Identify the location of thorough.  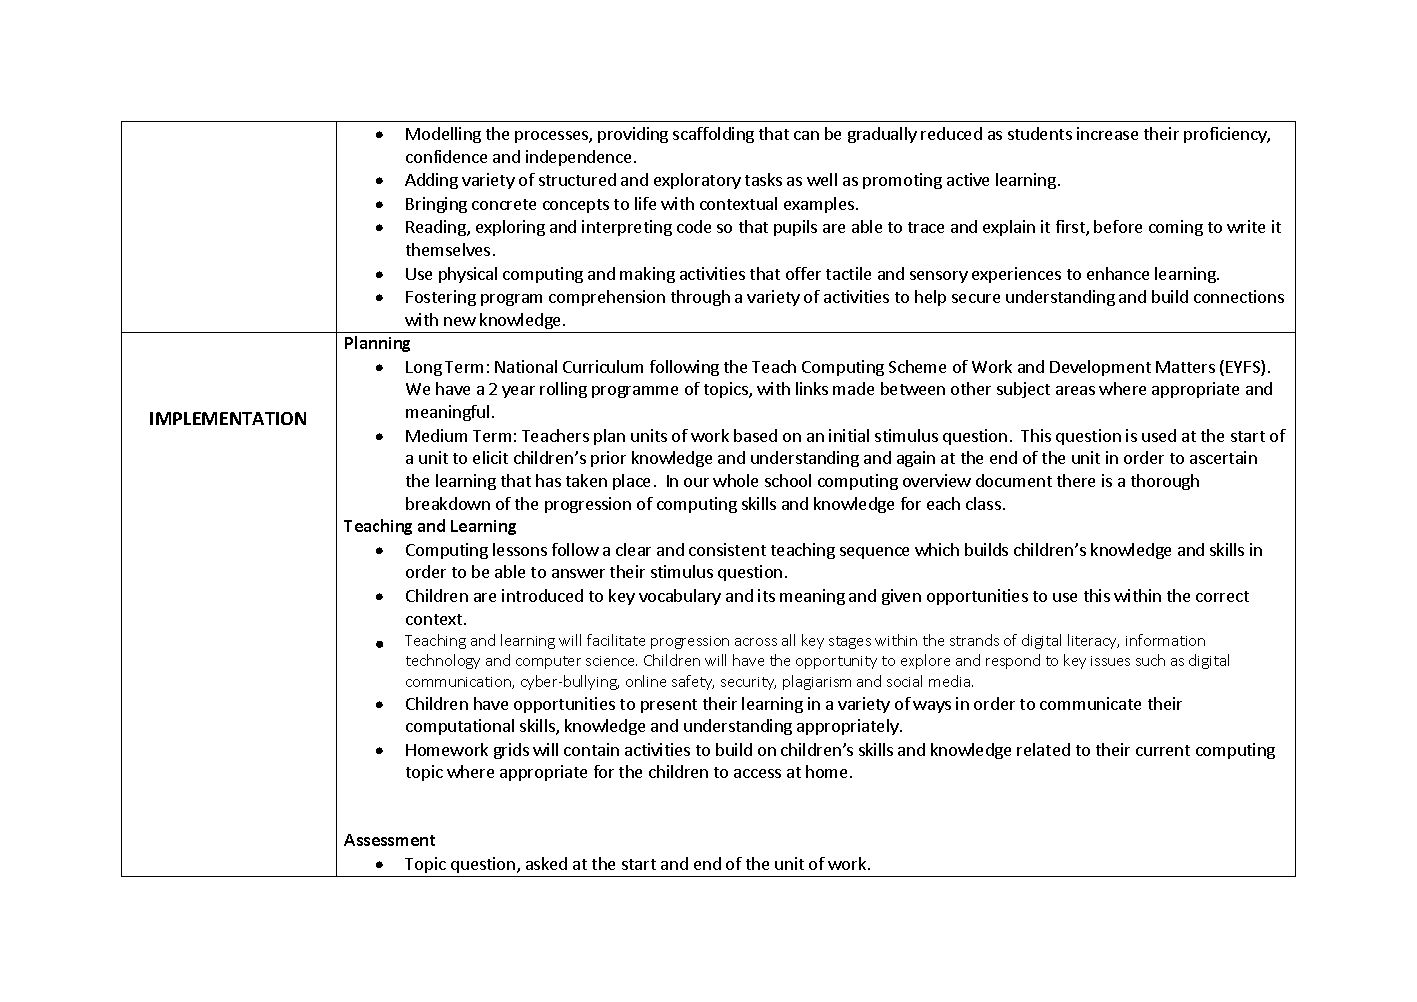
(1165, 482).
